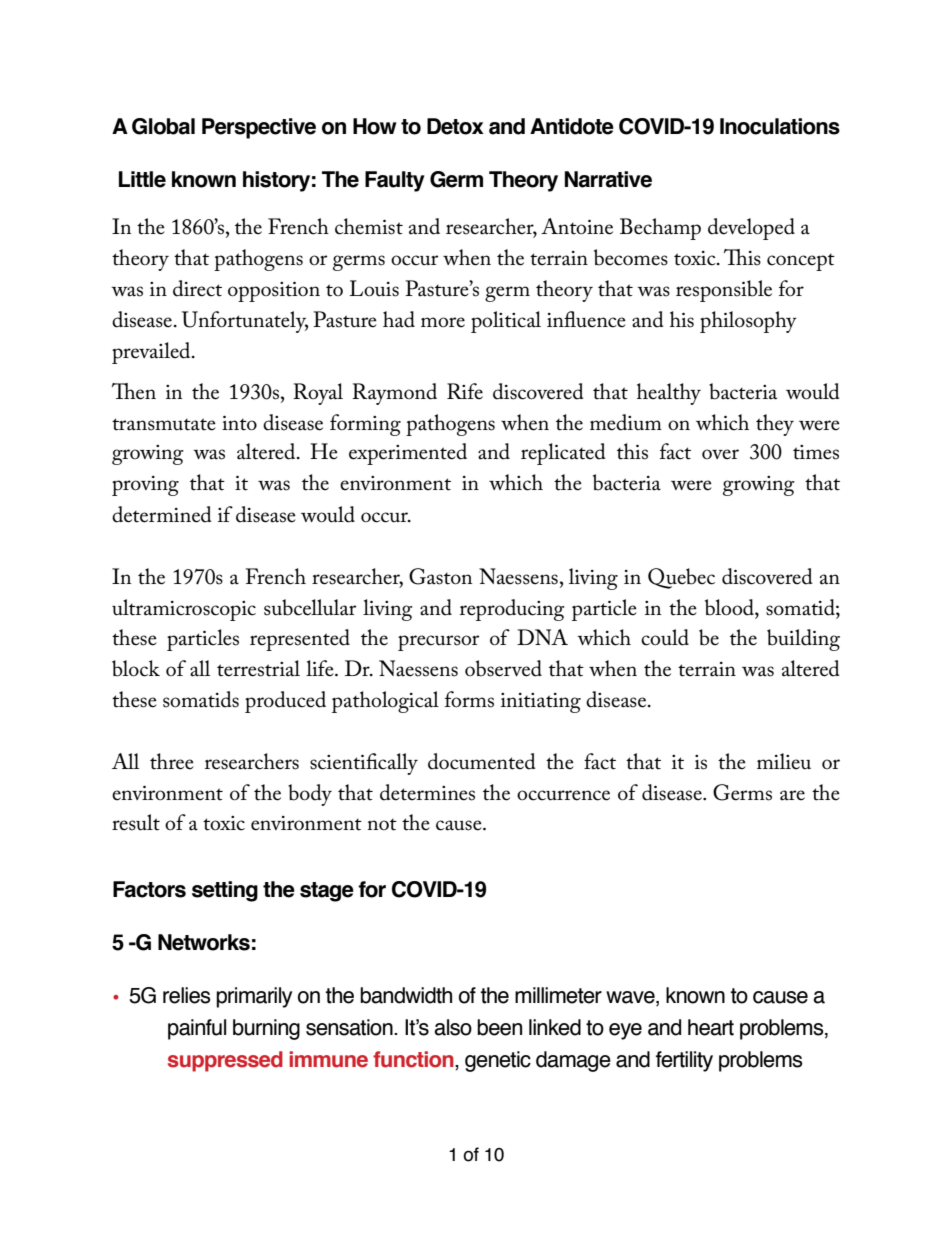 The width and height of the image is (952, 1233). Describe the element at coordinates (780, 126) in the image. I see `Inoculations` at that location.
